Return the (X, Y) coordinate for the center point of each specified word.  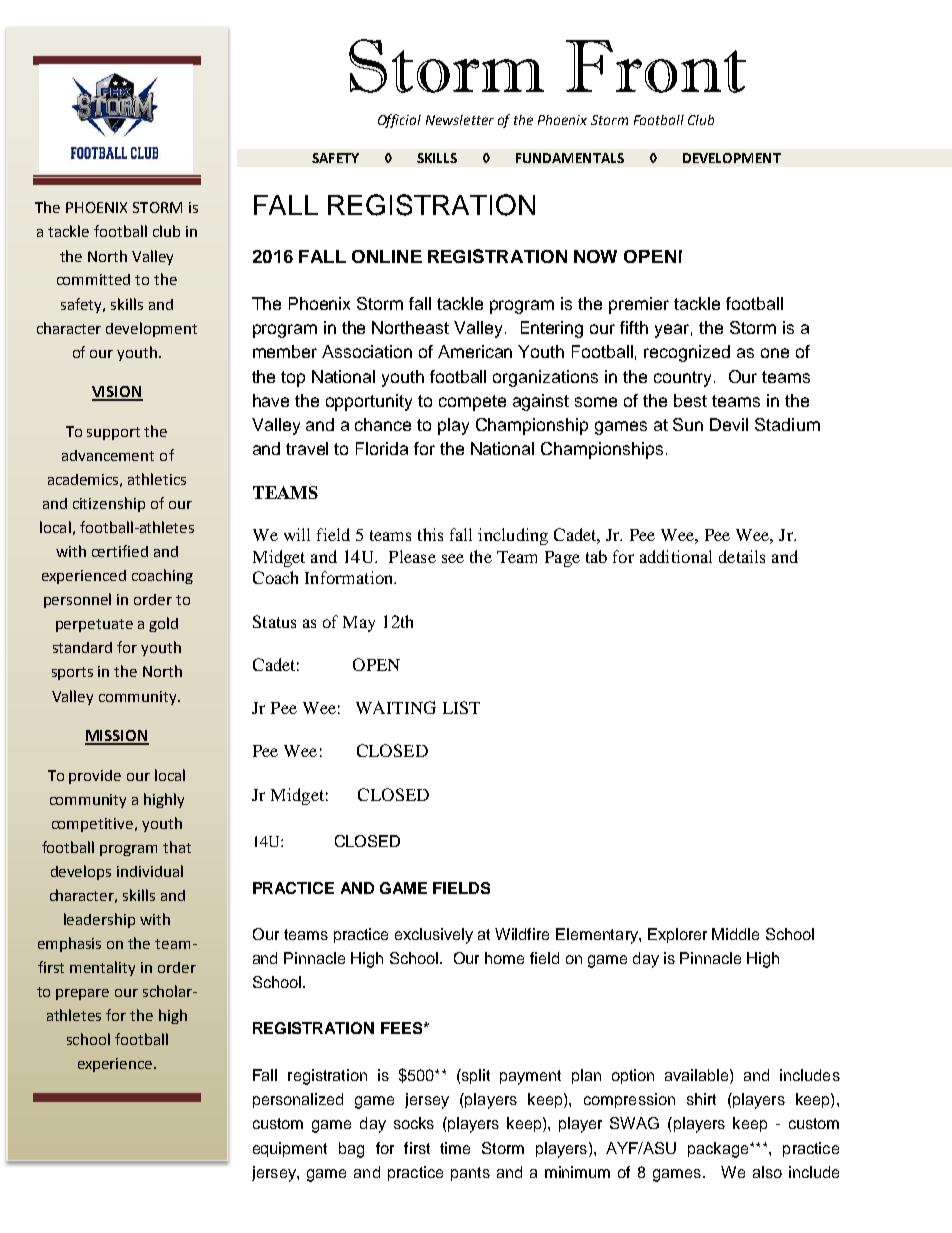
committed (93, 279)
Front (656, 66)
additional (676, 556)
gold (163, 624)
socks (414, 1123)
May (359, 624)
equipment (290, 1149)
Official (399, 121)
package (719, 1150)
